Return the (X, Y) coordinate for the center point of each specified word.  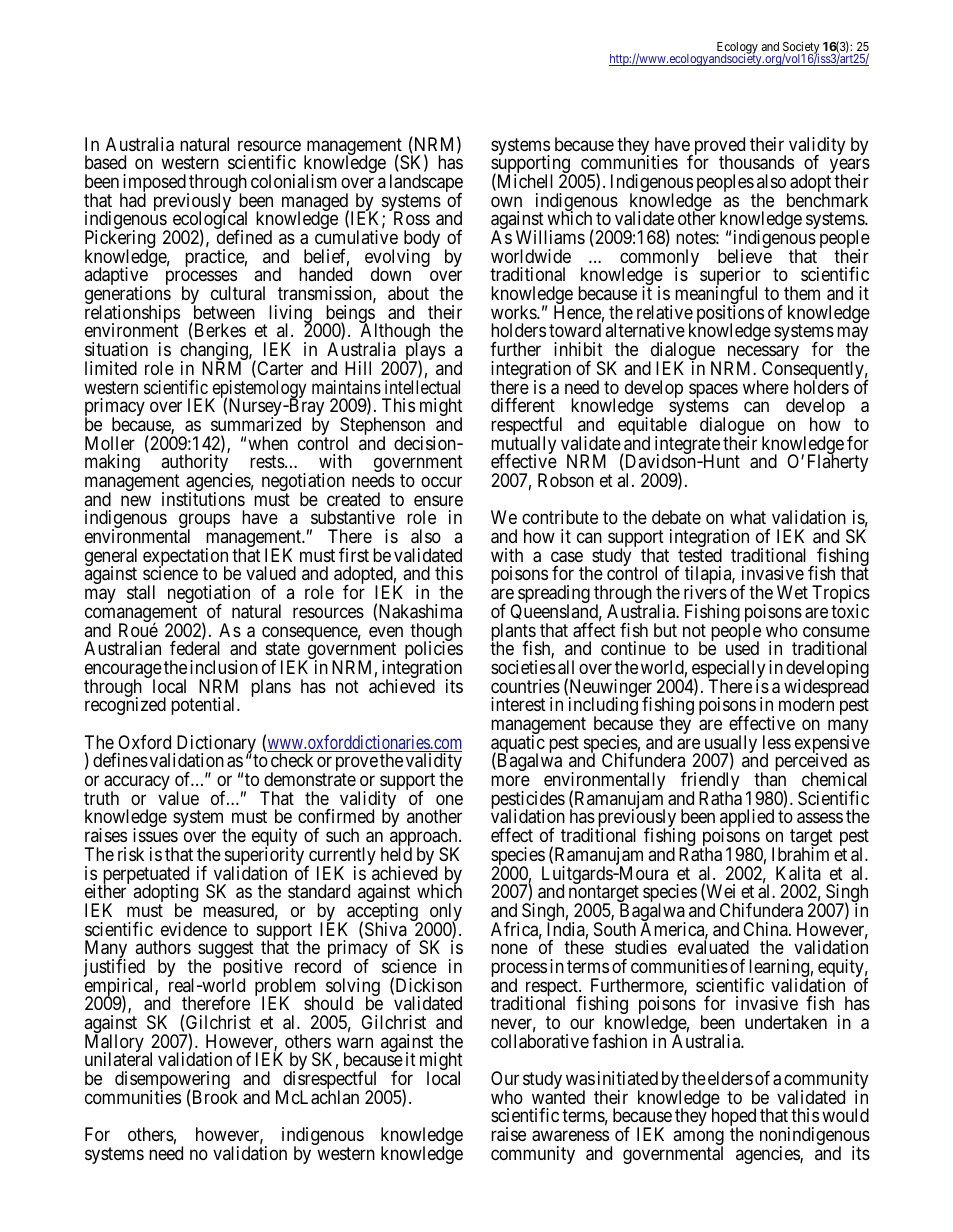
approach (425, 838)
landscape (426, 184)
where (766, 387)
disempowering (173, 1081)
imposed (154, 184)
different (523, 405)
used (742, 647)
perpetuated (144, 876)
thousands (756, 162)
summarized (256, 424)
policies (434, 651)
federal (195, 647)
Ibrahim (800, 854)
